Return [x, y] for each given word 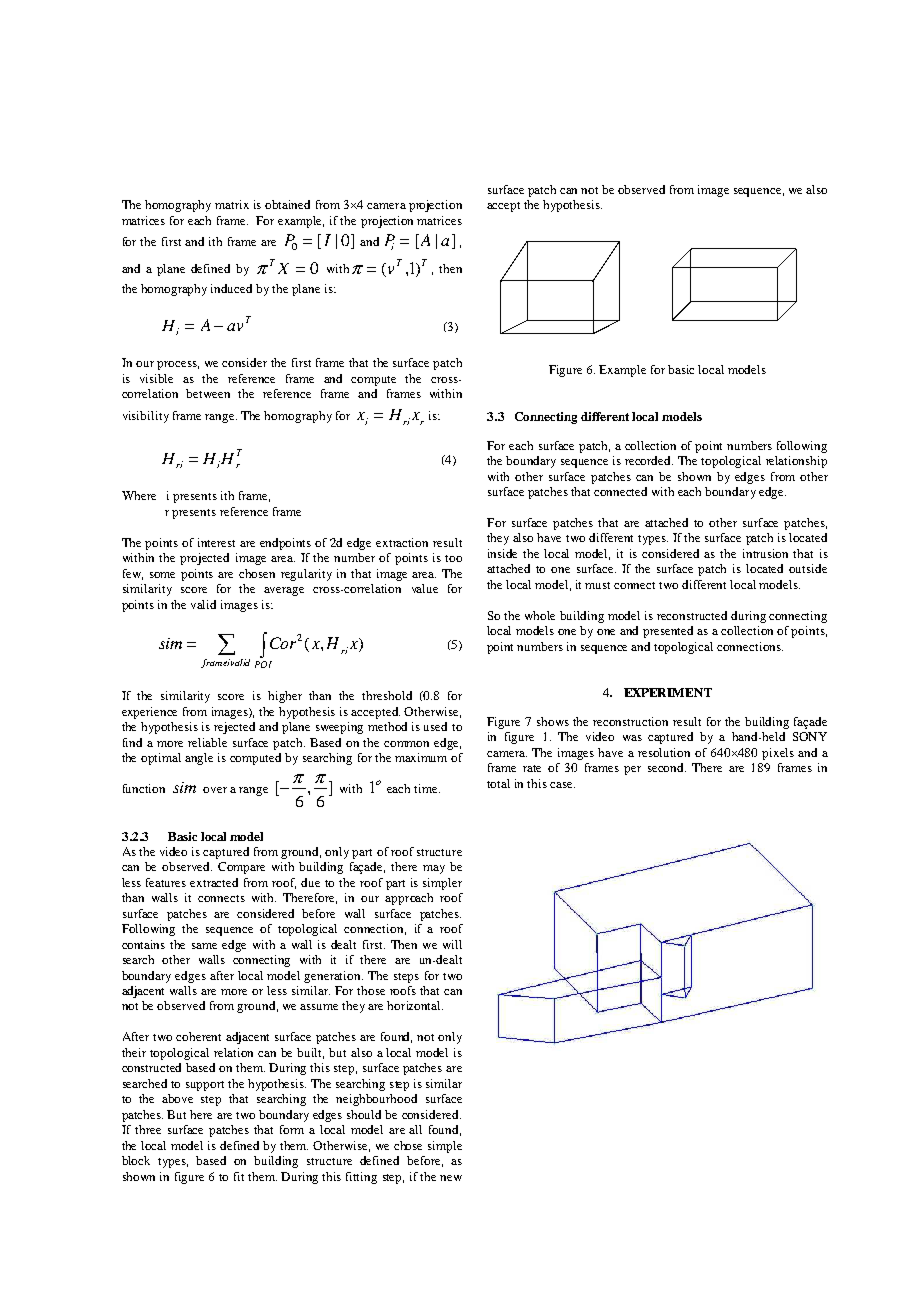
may [434, 869]
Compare [241, 868]
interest [216, 542]
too [453, 558]
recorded [649, 460]
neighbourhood [376, 1100]
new [451, 1178]
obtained [287, 204]
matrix [232, 204]
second [667, 767]
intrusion [765, 553]
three [148, 1129]
